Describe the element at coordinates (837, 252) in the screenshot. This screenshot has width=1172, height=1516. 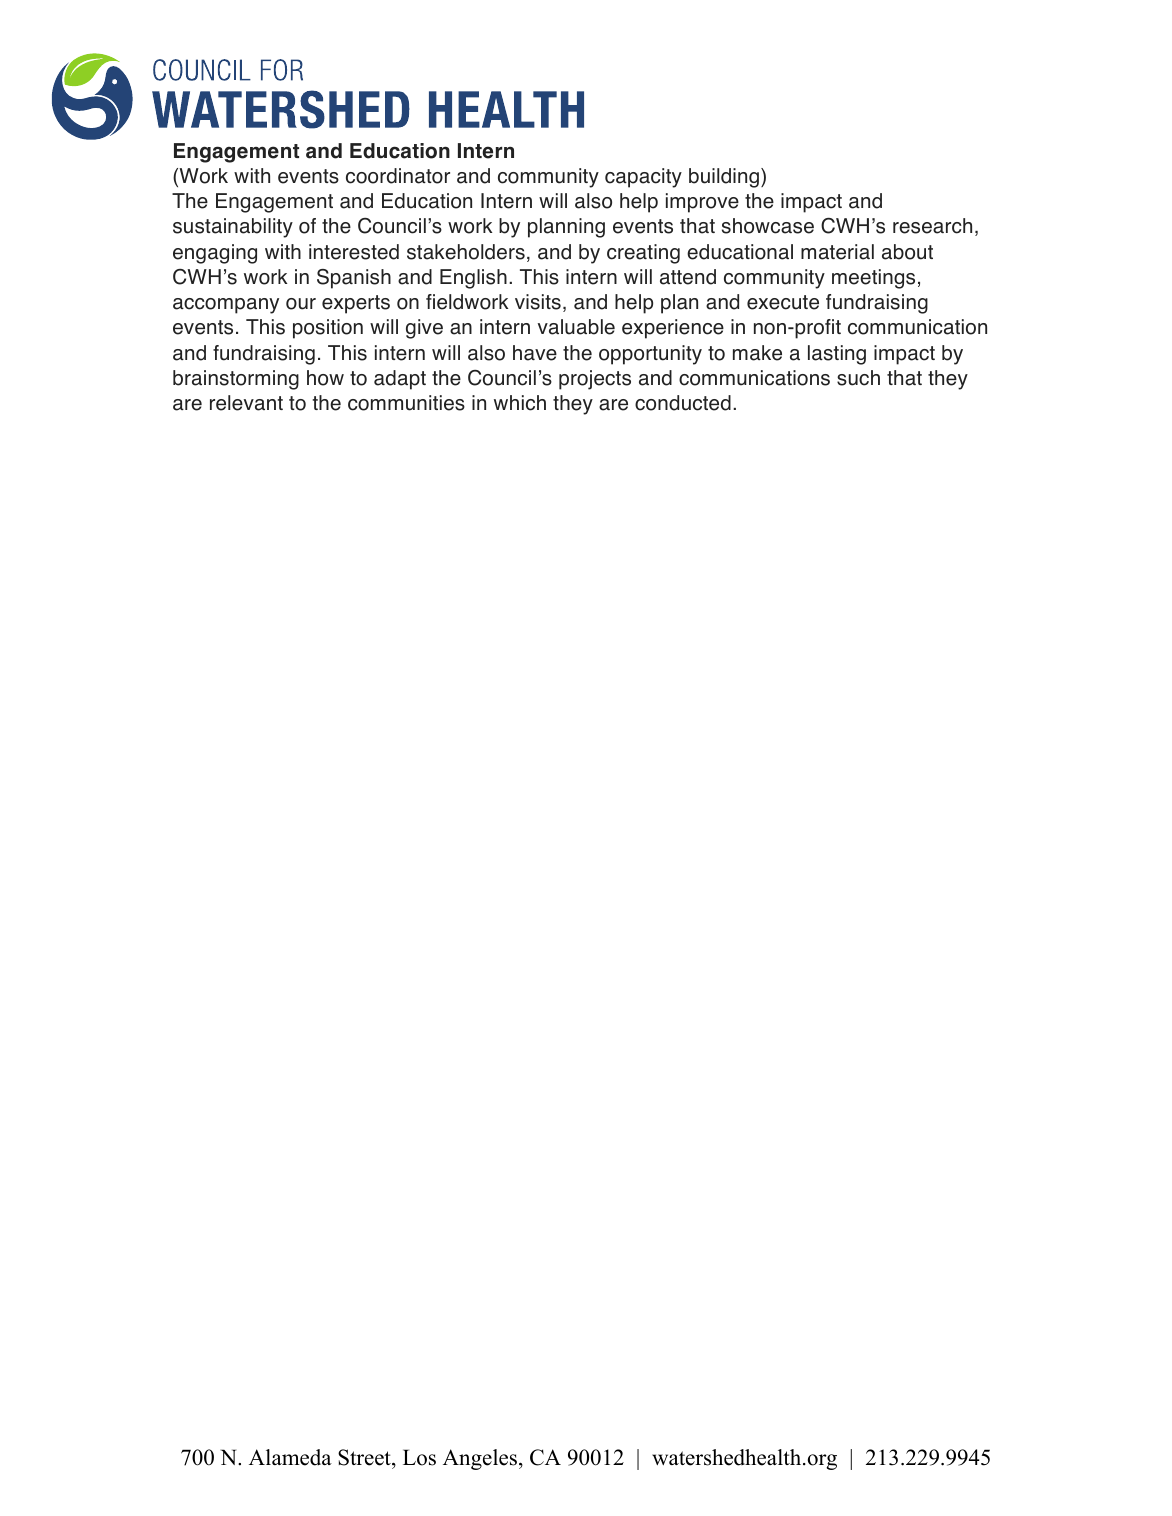
I see `material` at that location.
